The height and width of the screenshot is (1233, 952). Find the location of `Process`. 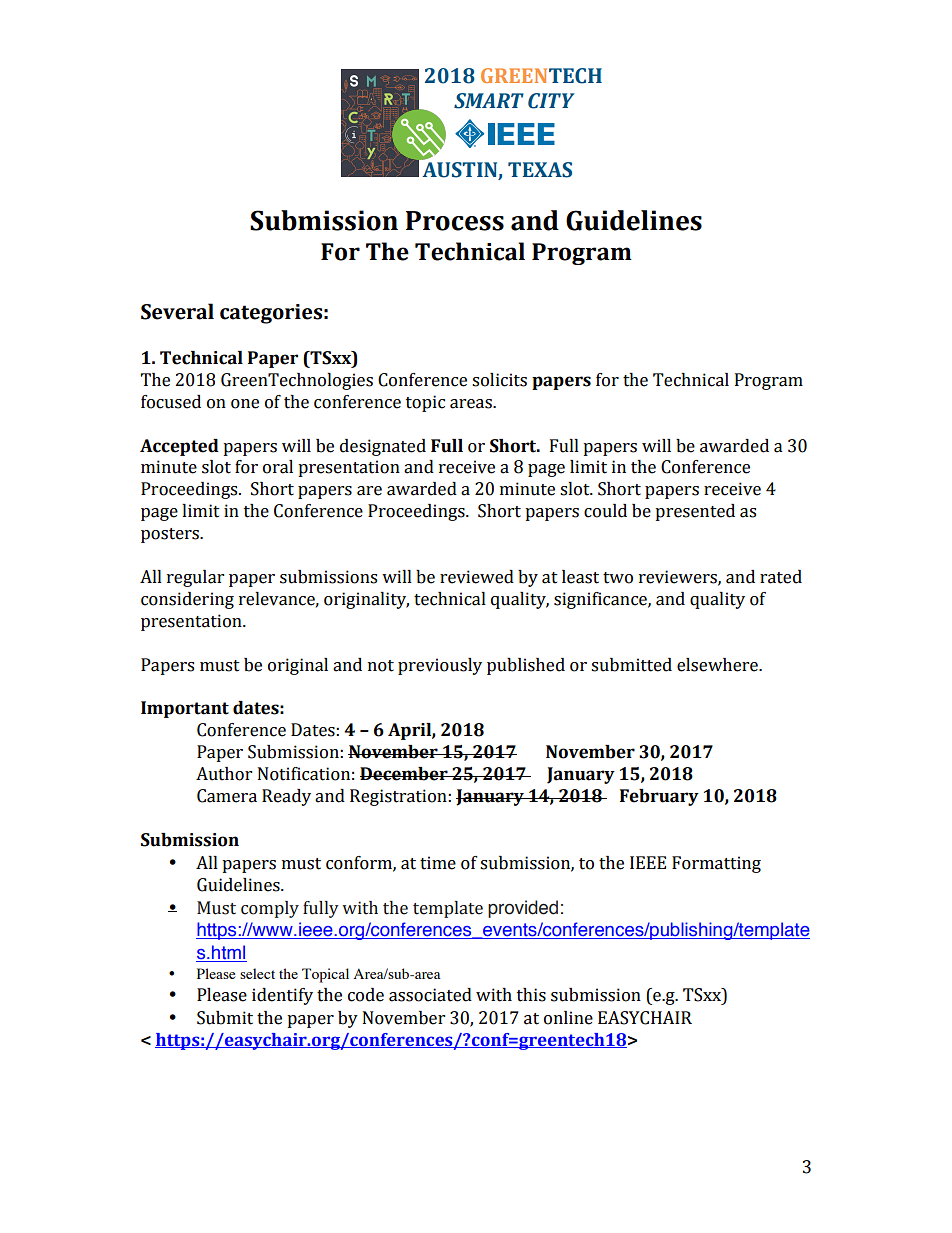

Process is located at coordinates (455, 221).
